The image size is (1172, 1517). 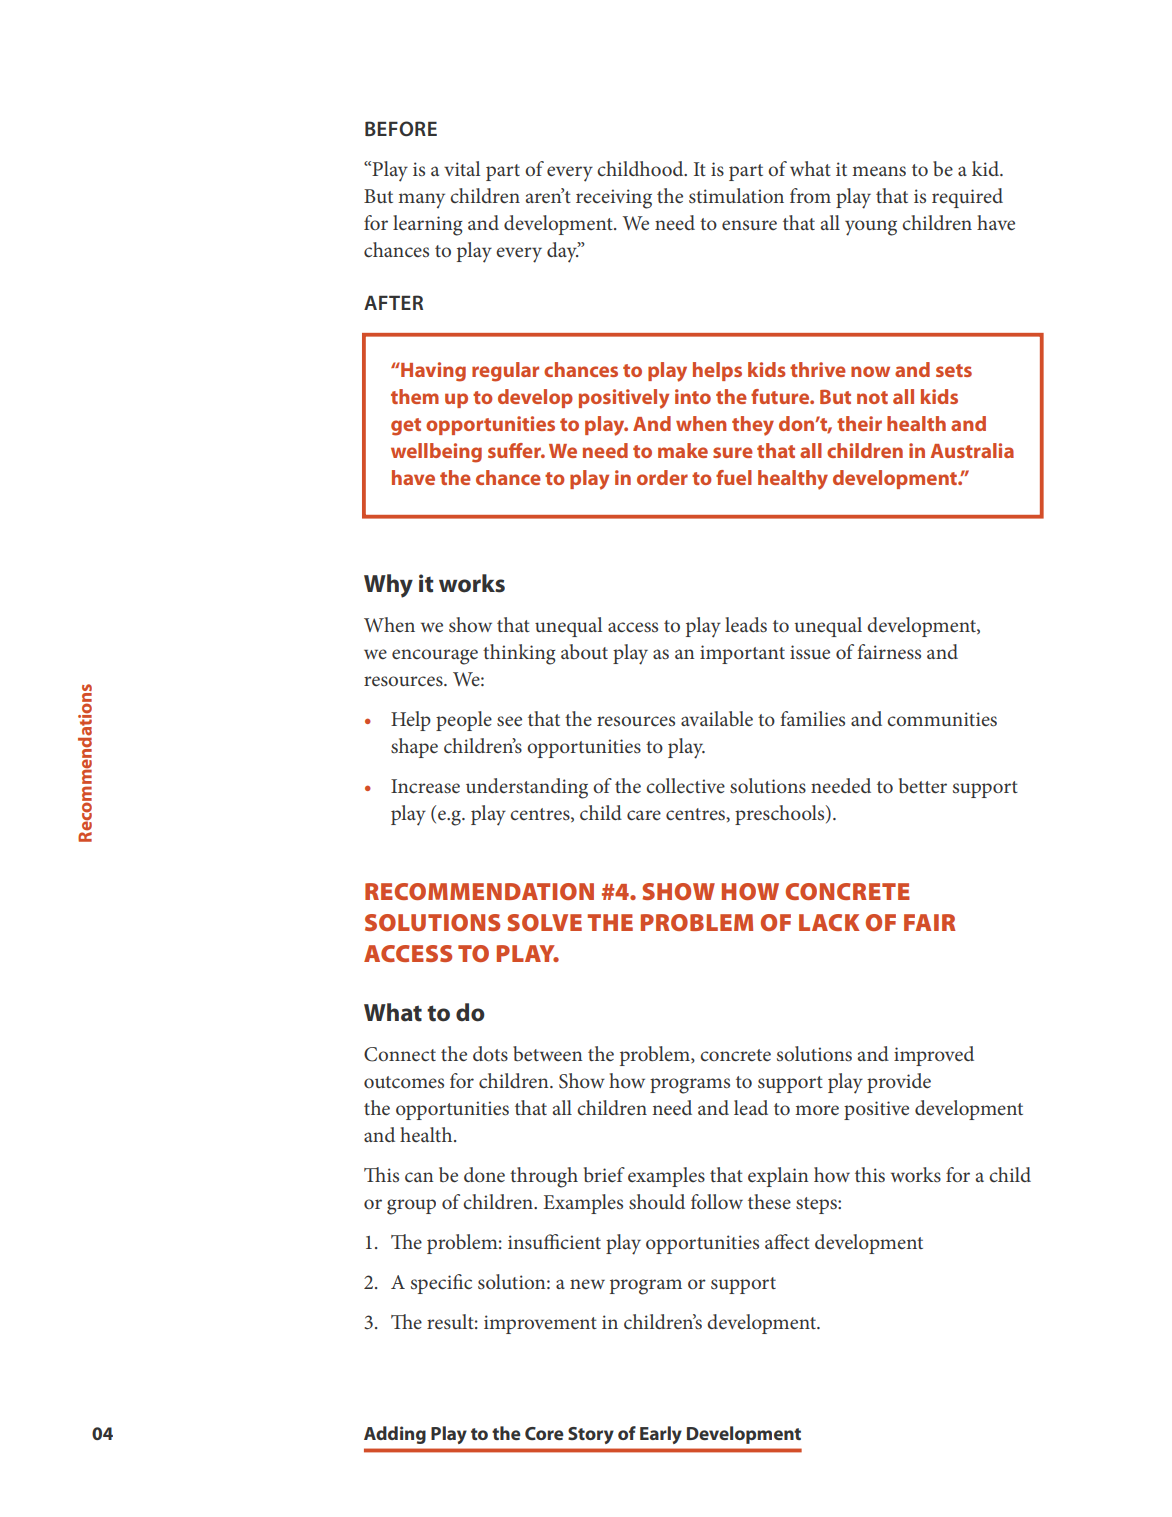 I want to click on dots, so click(x=490, y=1053).
